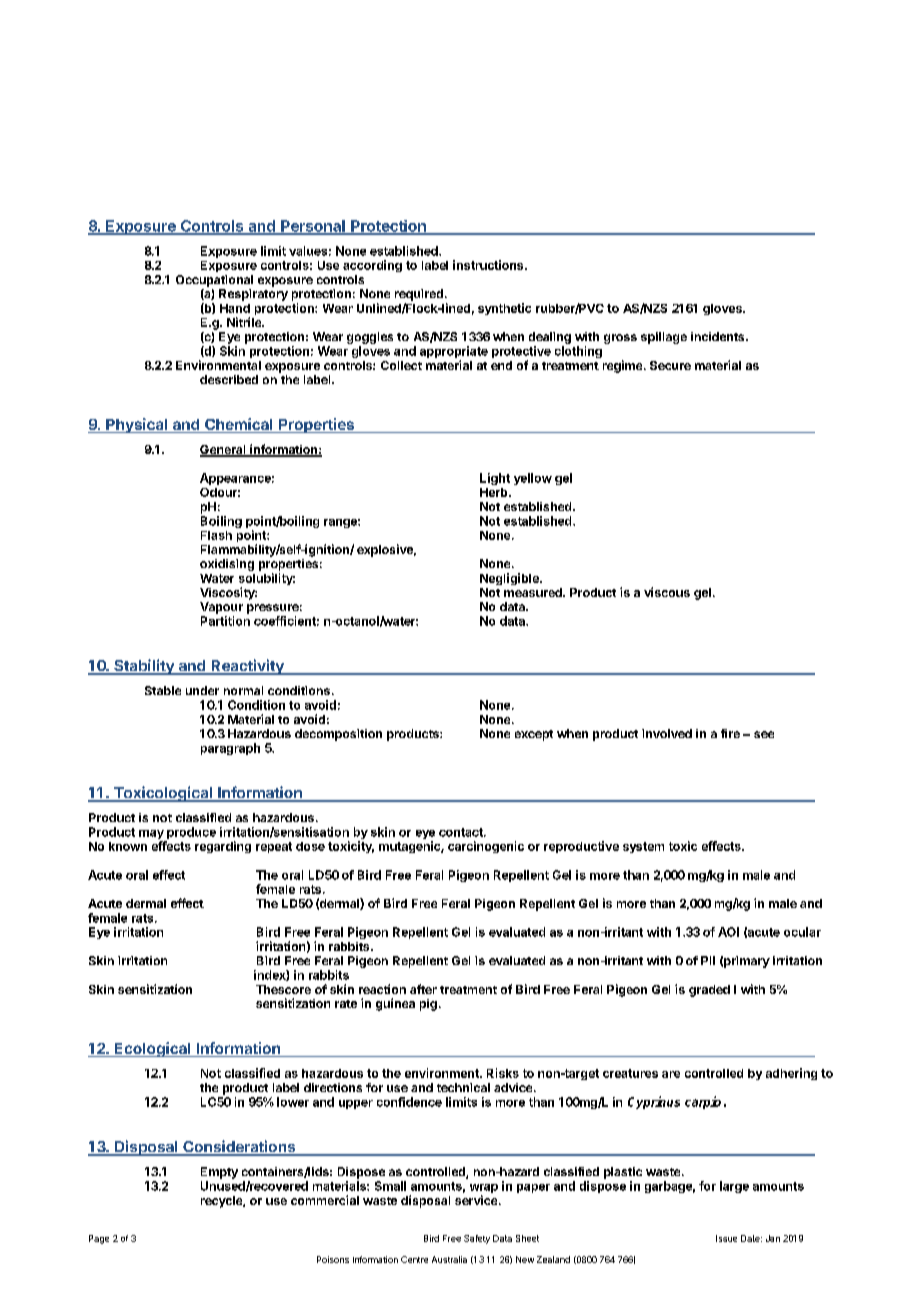 The image size is (924, 1309). Describe the element at coordinates (153, 1049) in the screenshot. I see `Ecological` at that location.
